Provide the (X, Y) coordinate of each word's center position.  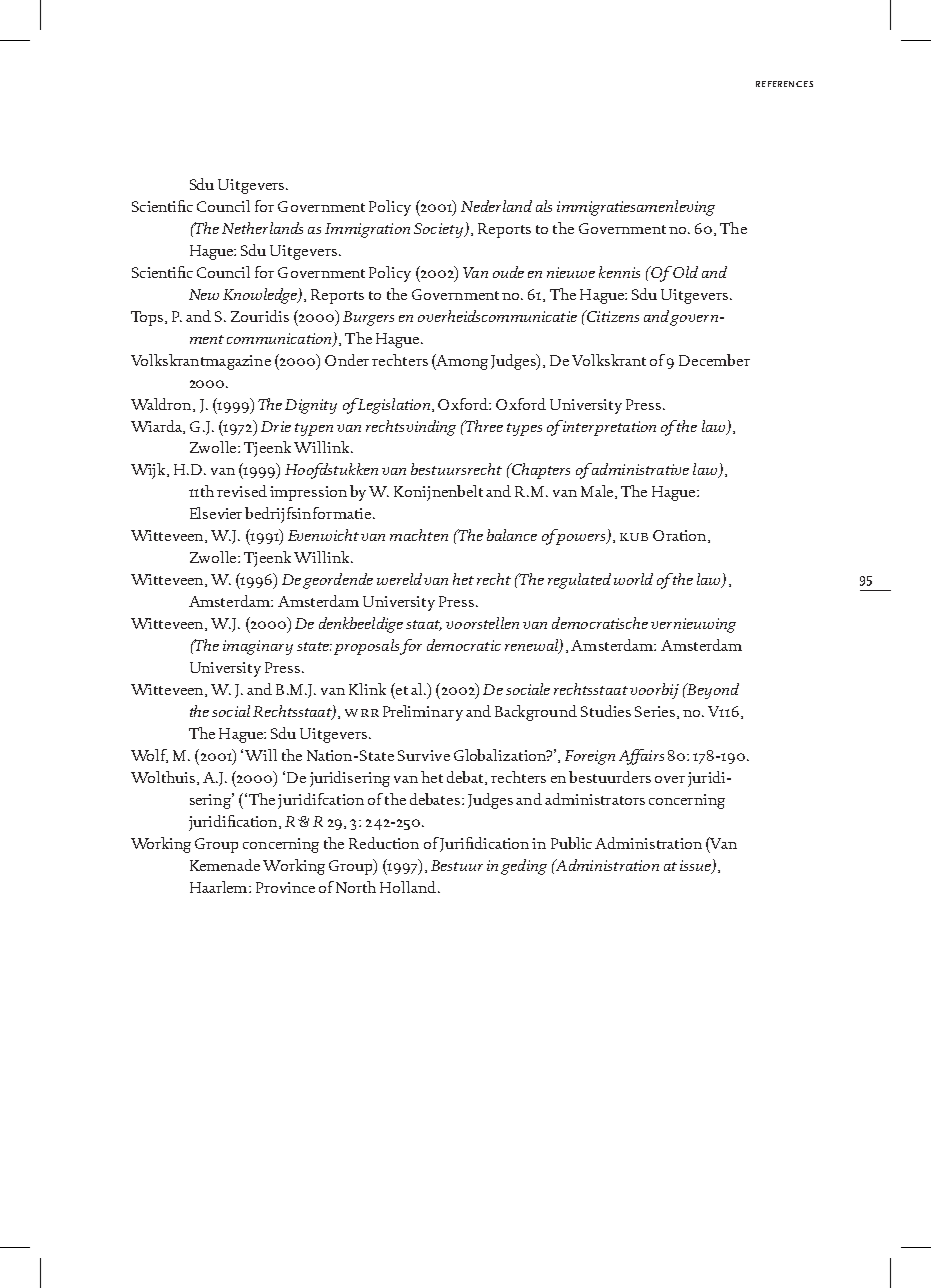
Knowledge (261, 296)
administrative (639, 469)
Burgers (368, 318)
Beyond (712, 691)
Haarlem (220, 887)
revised (242, 491)
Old (684, 272)
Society (440, 230)
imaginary (258, 647)
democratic (464, 645)
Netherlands (262, 228)
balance (512, 535)
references (784, 84)
